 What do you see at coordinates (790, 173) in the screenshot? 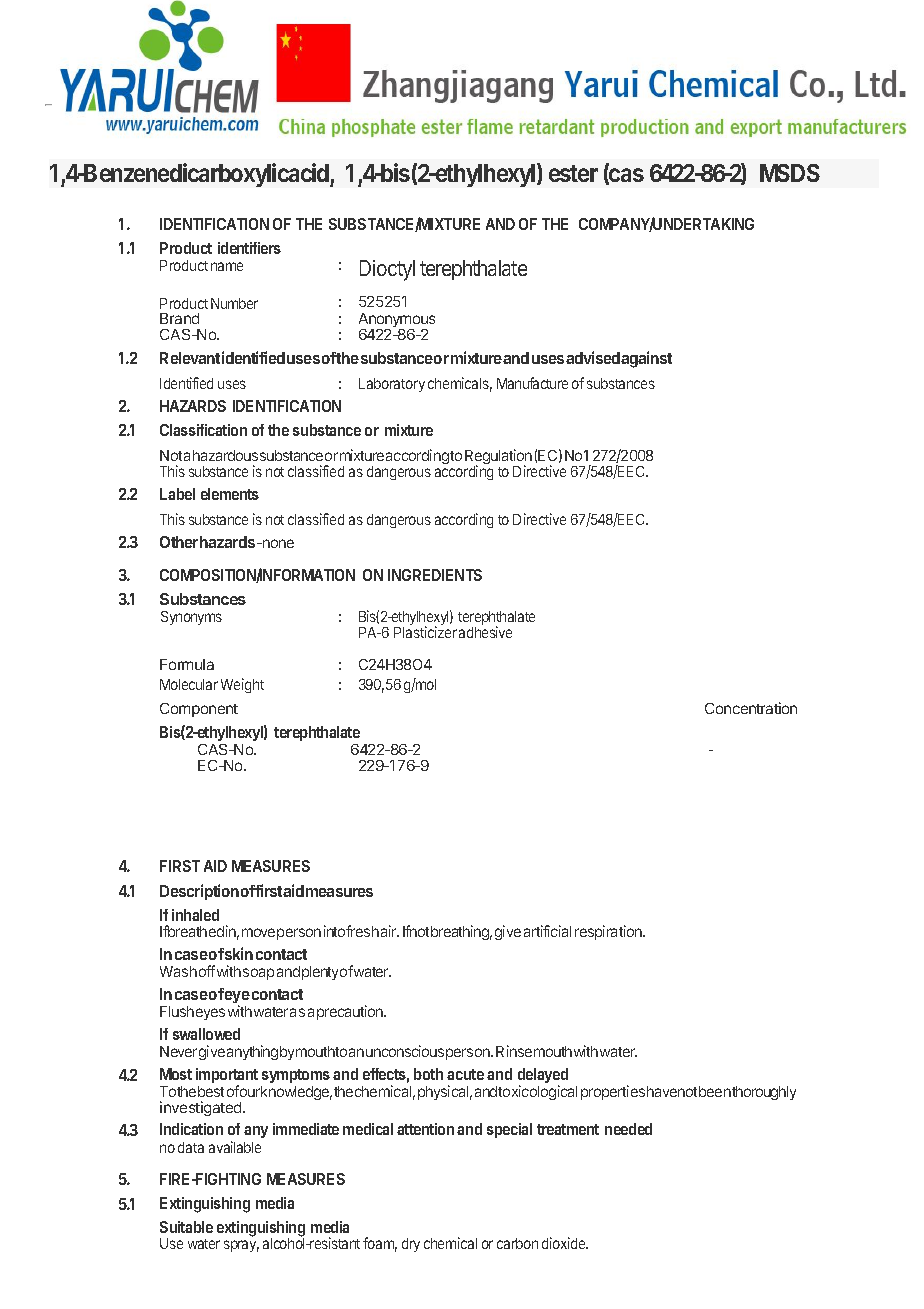
I see `MSDS` at bounding box center [790, 173].
